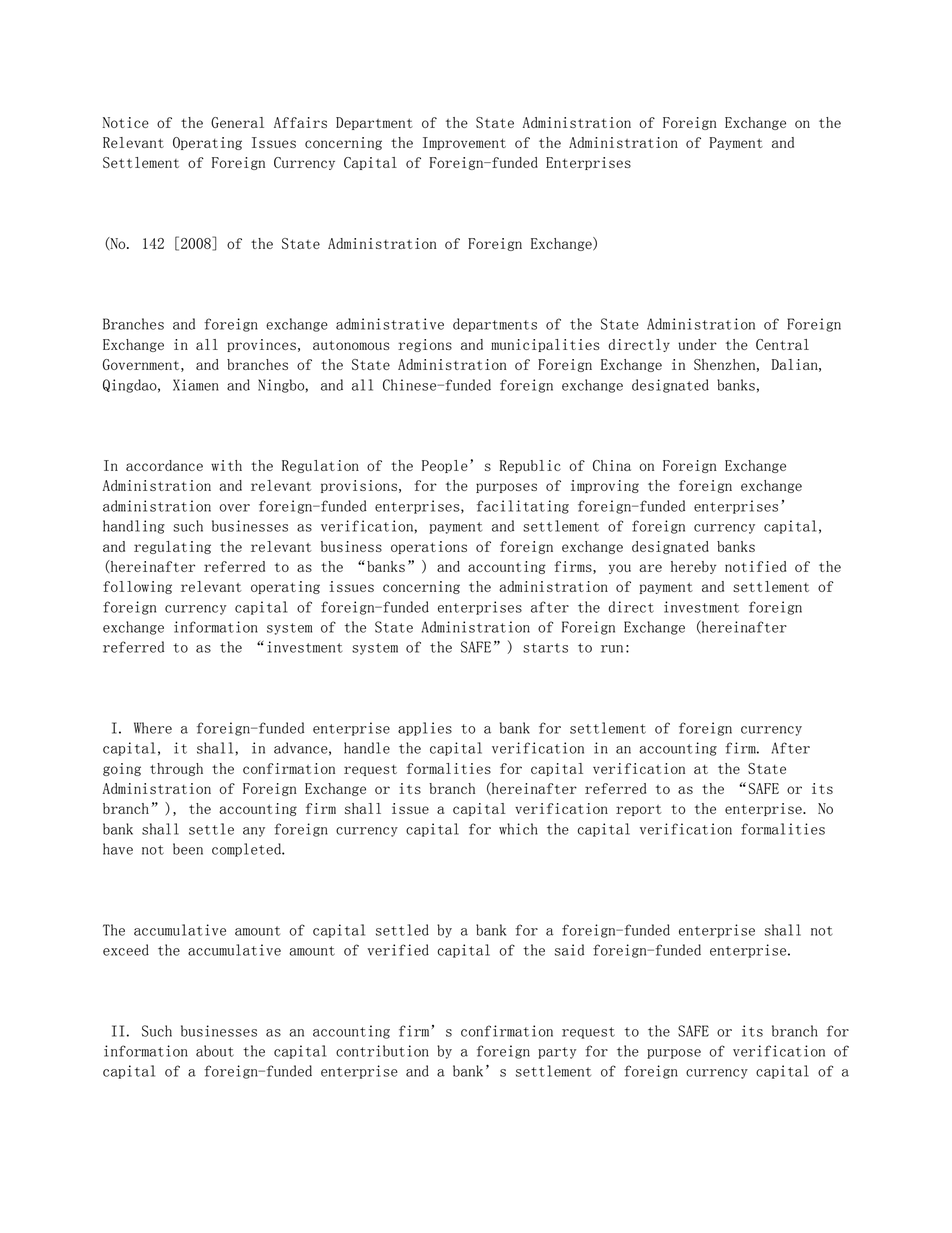  What do you see at coordinates (697, 344) in the document?
I see `under` at bounding box center [697, 344].
